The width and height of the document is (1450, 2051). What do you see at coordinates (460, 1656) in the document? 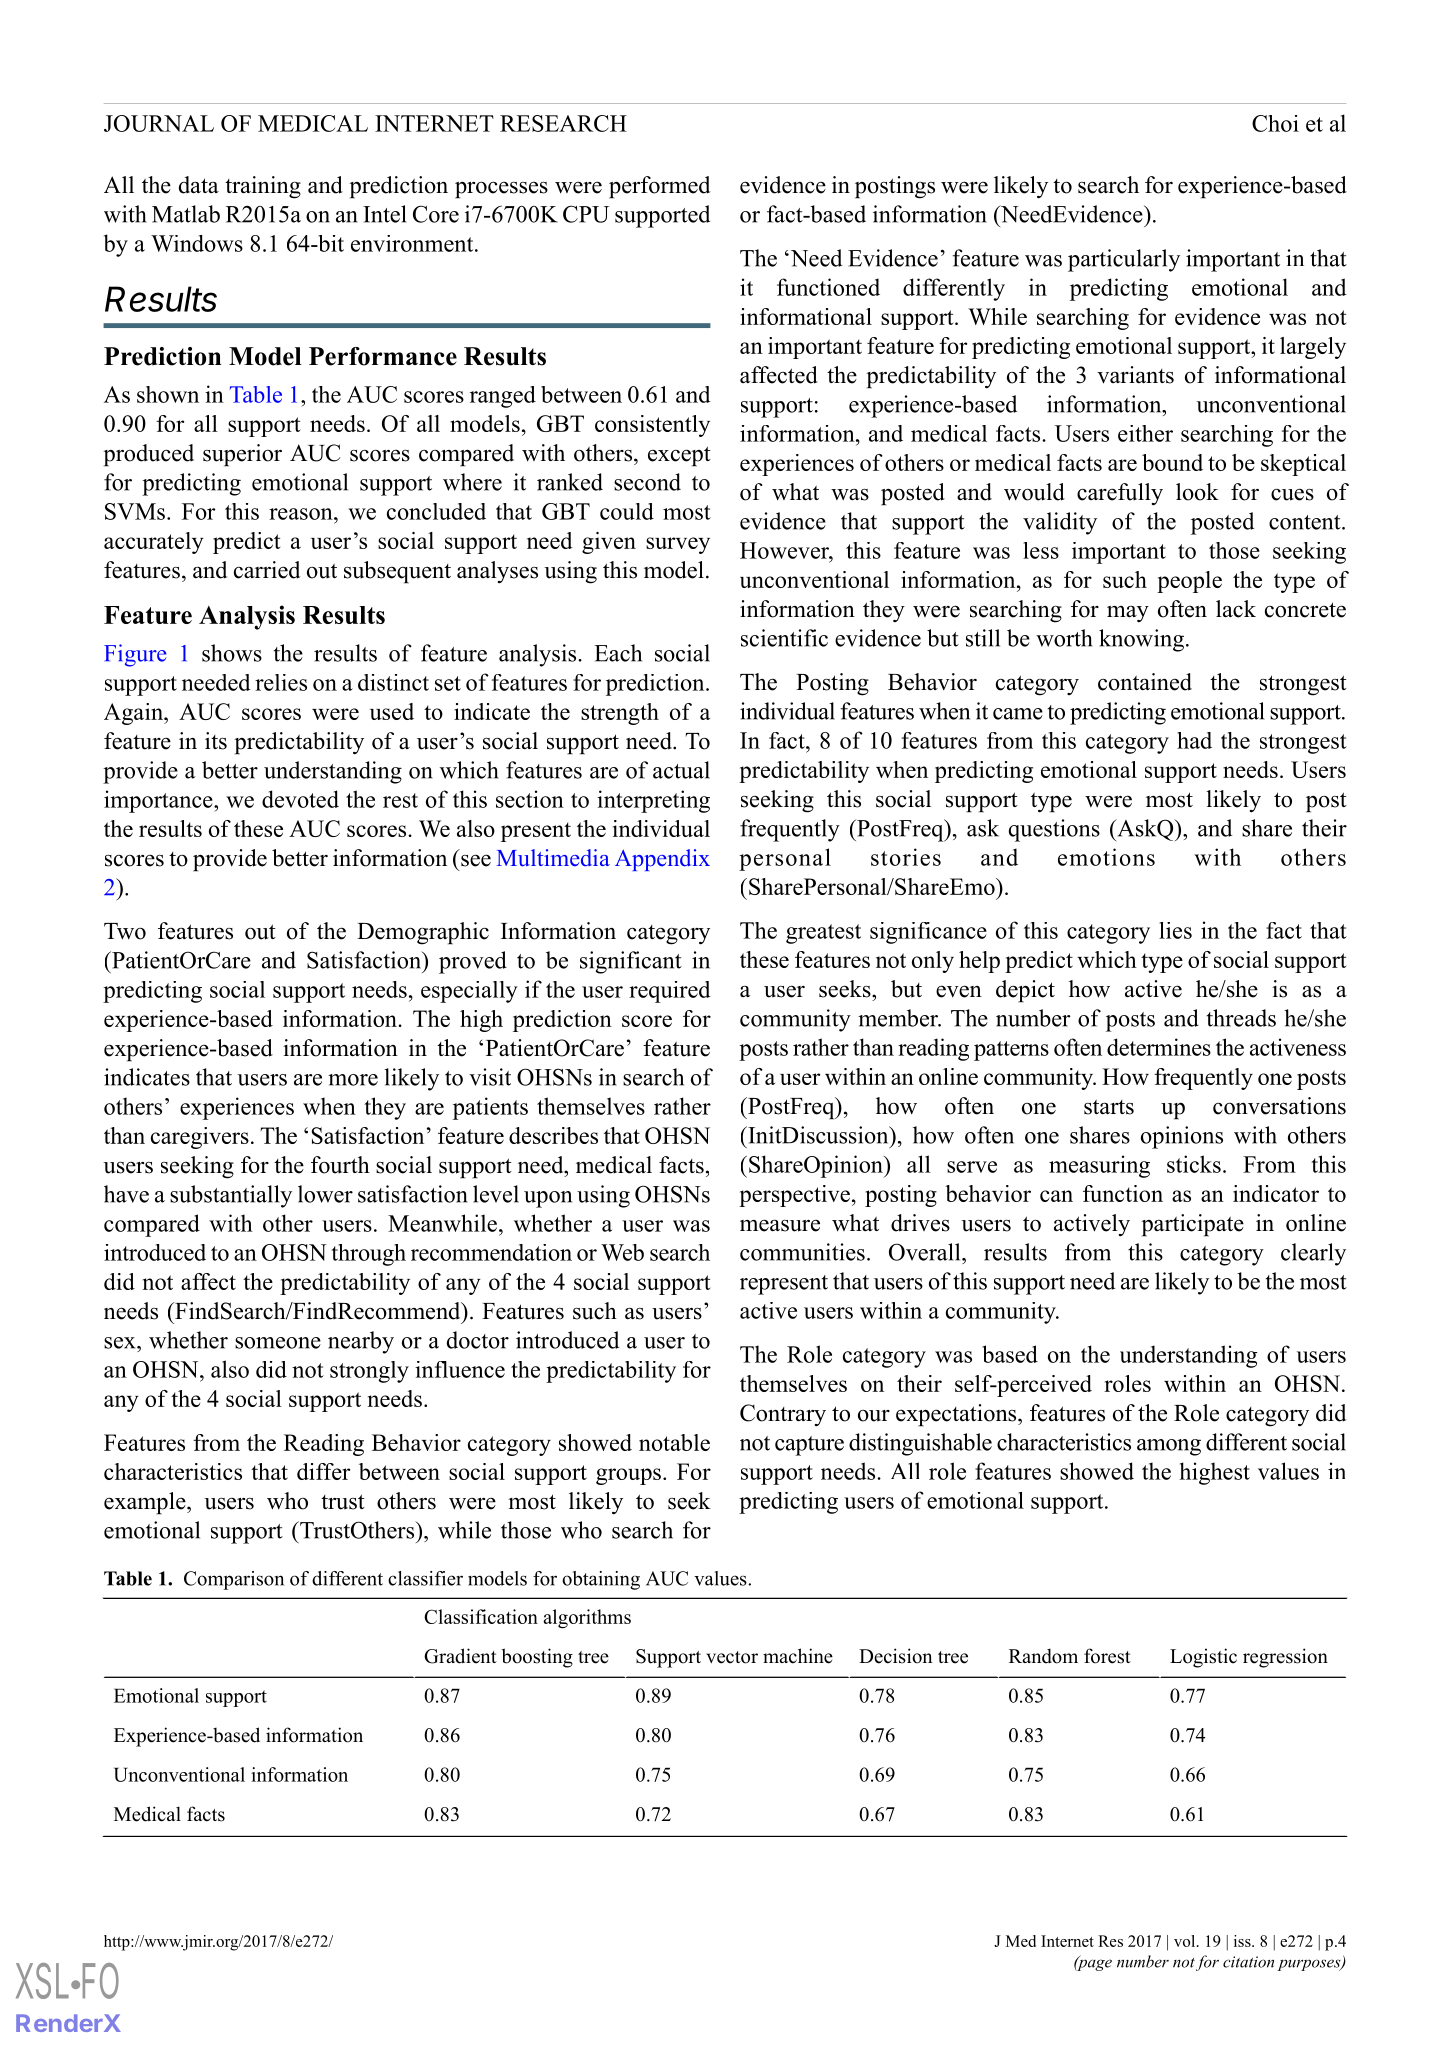
I see `Gradient` at bounding box center [460, 1656].
